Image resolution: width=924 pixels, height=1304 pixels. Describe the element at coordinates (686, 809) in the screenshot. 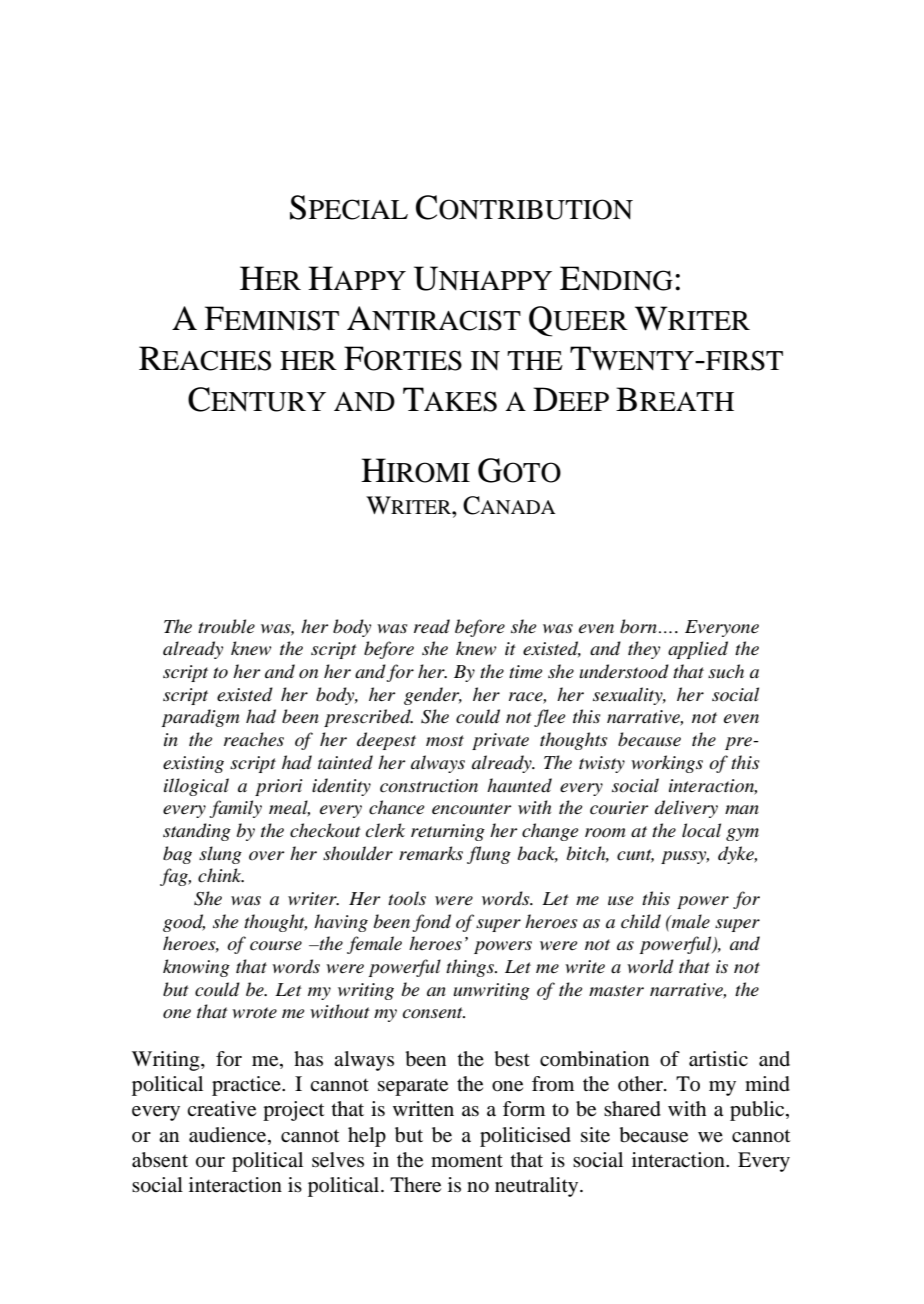

I see `delivery` at that location.
